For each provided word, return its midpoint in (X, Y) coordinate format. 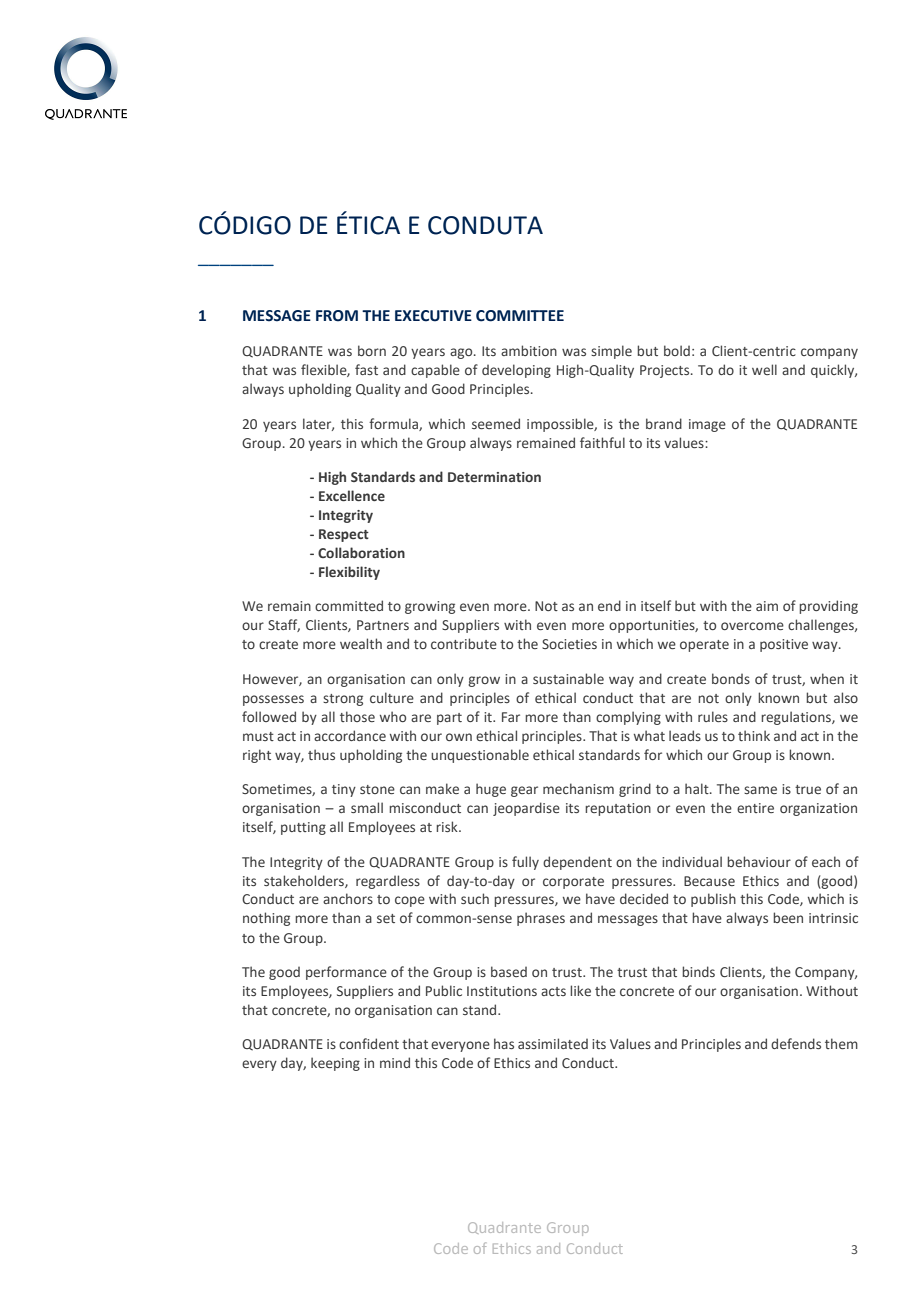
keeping (335, 1064)
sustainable (568, 678)
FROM (337, 316)
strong (343, 700)
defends (796, 1043)
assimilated (553, 1043)
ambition (529, 350)
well (764, 369)
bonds (731, 678)
